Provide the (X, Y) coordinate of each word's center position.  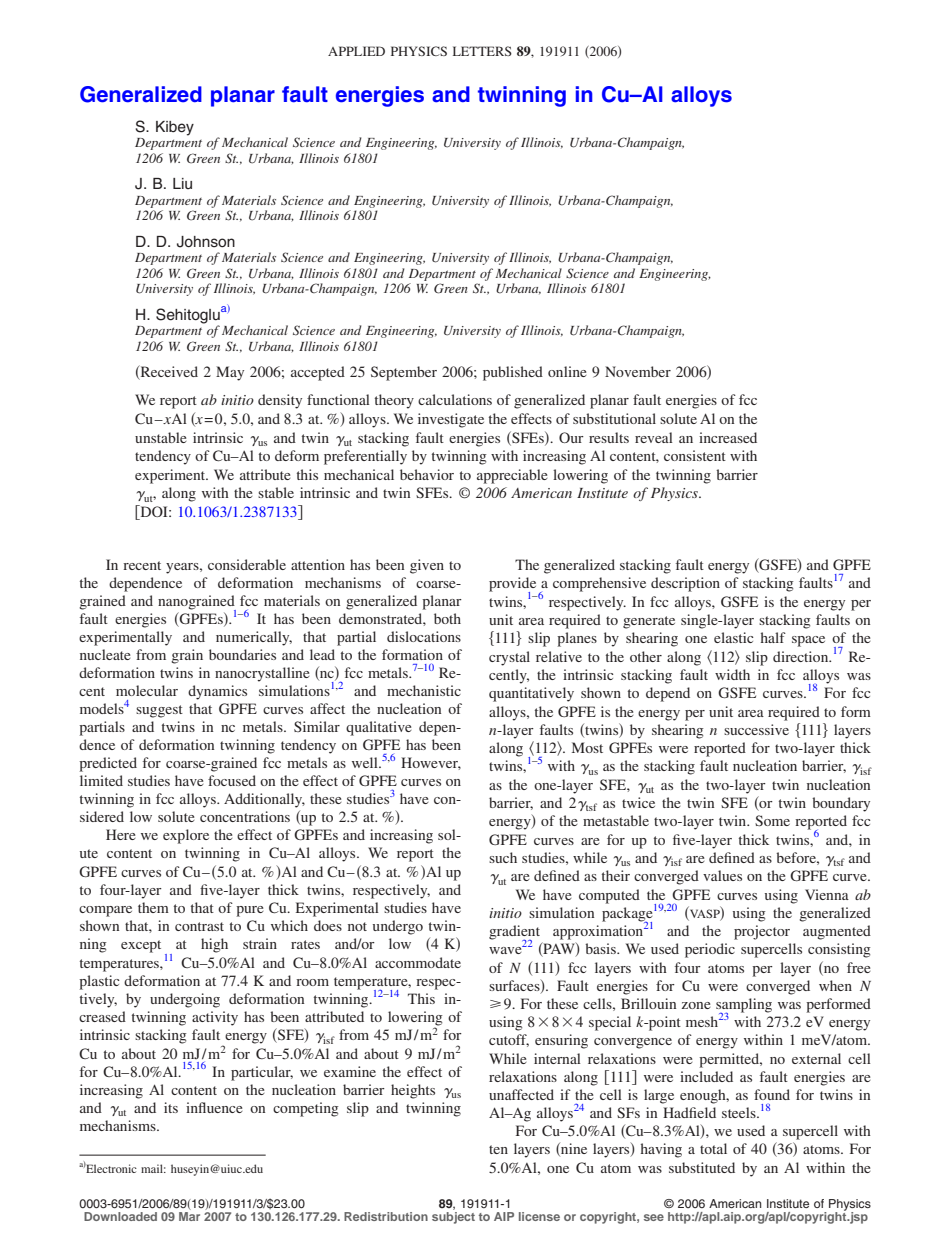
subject (453, 1216)
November (638, 371)
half (773, 637)
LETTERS (482, 51)
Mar (189, 1215)
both (447, 618)
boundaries (242, 654)
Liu (182, 183)
